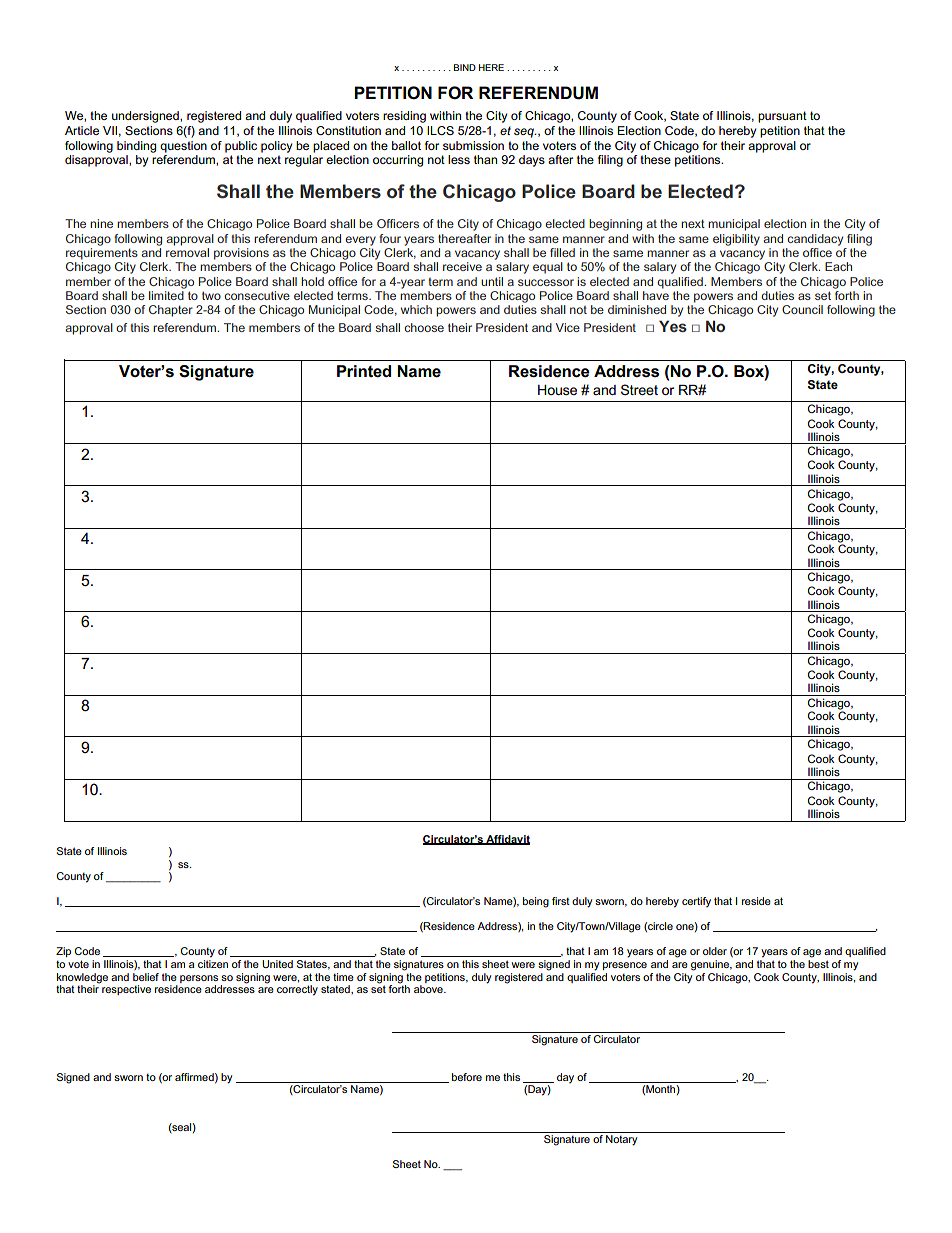 Image resolution: width=952 pixels, height=1233 pixels. What do you see at coordinates (557, 390) in the screenshot?
I see `House` at bounding box center [557, 390].
